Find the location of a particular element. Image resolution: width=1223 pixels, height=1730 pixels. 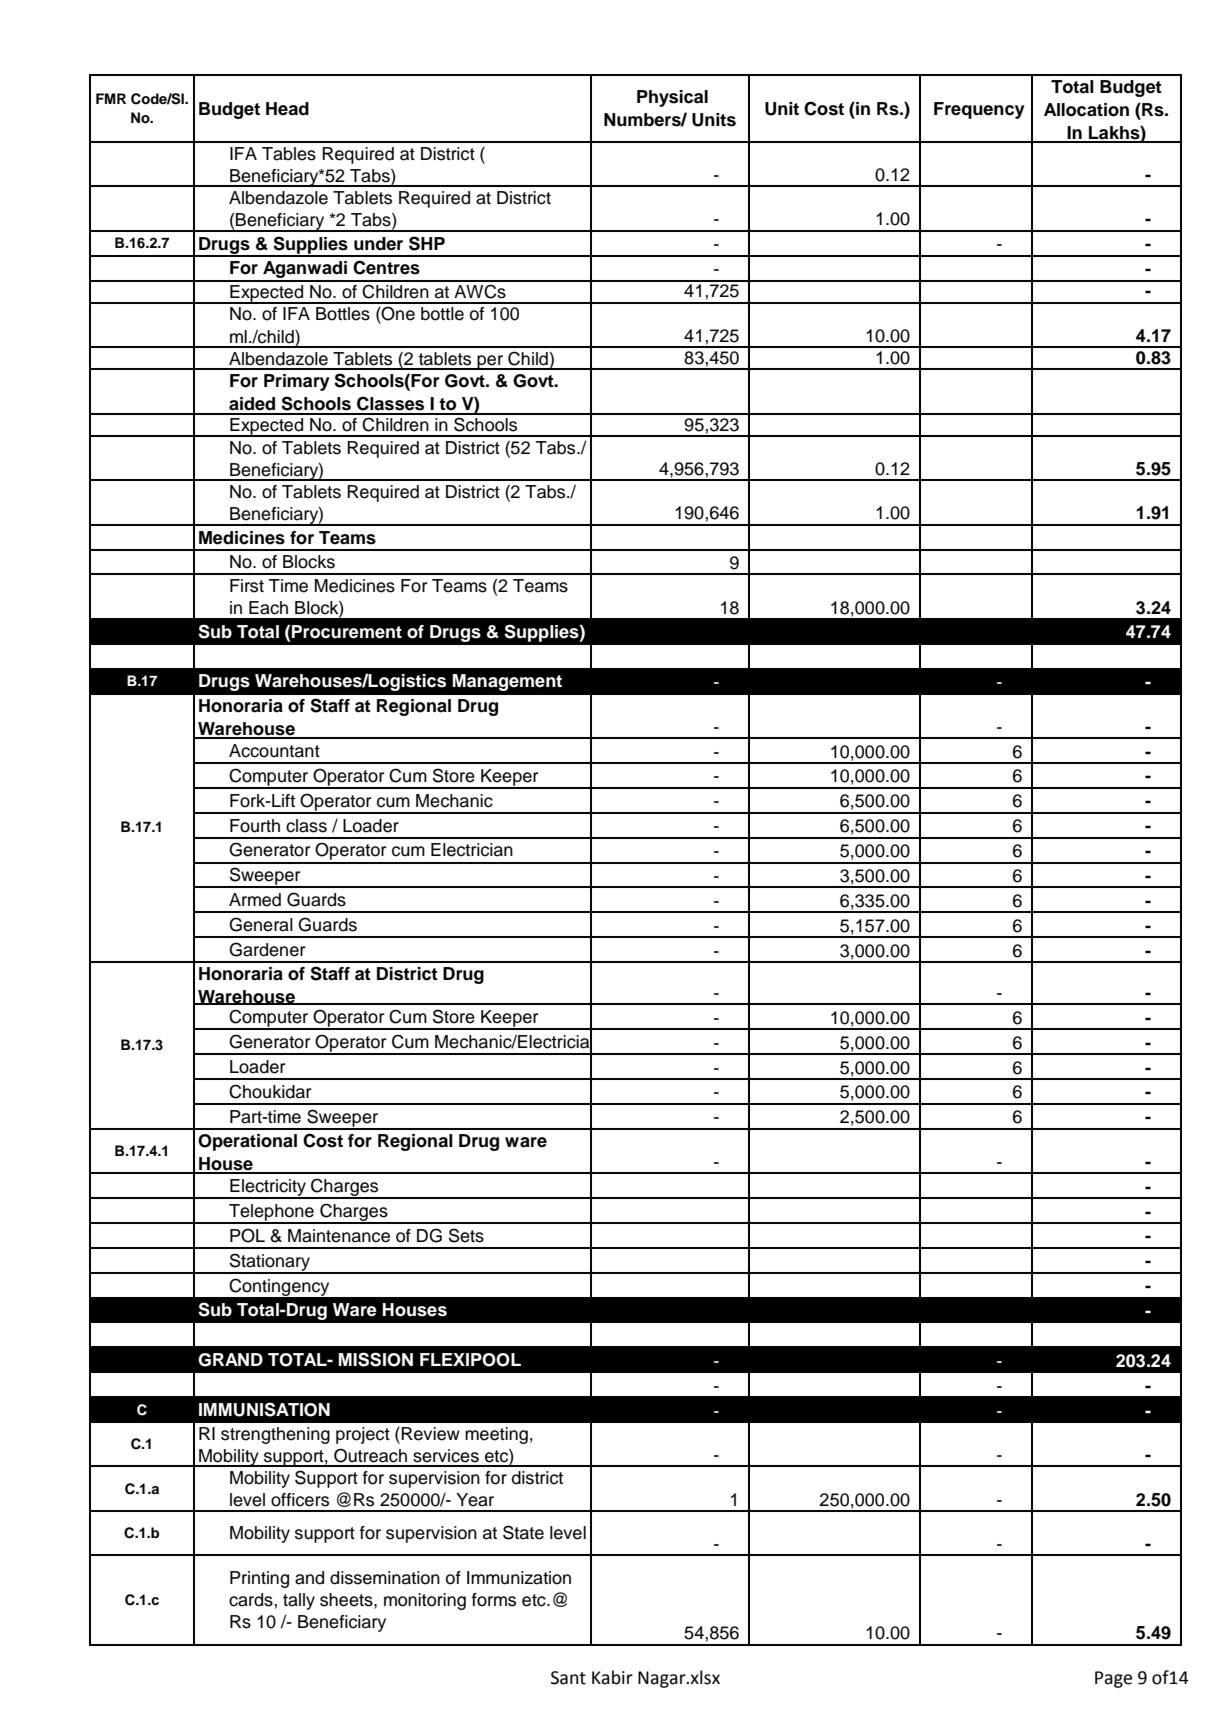

meeting is located at coordinates (496, 1435).
